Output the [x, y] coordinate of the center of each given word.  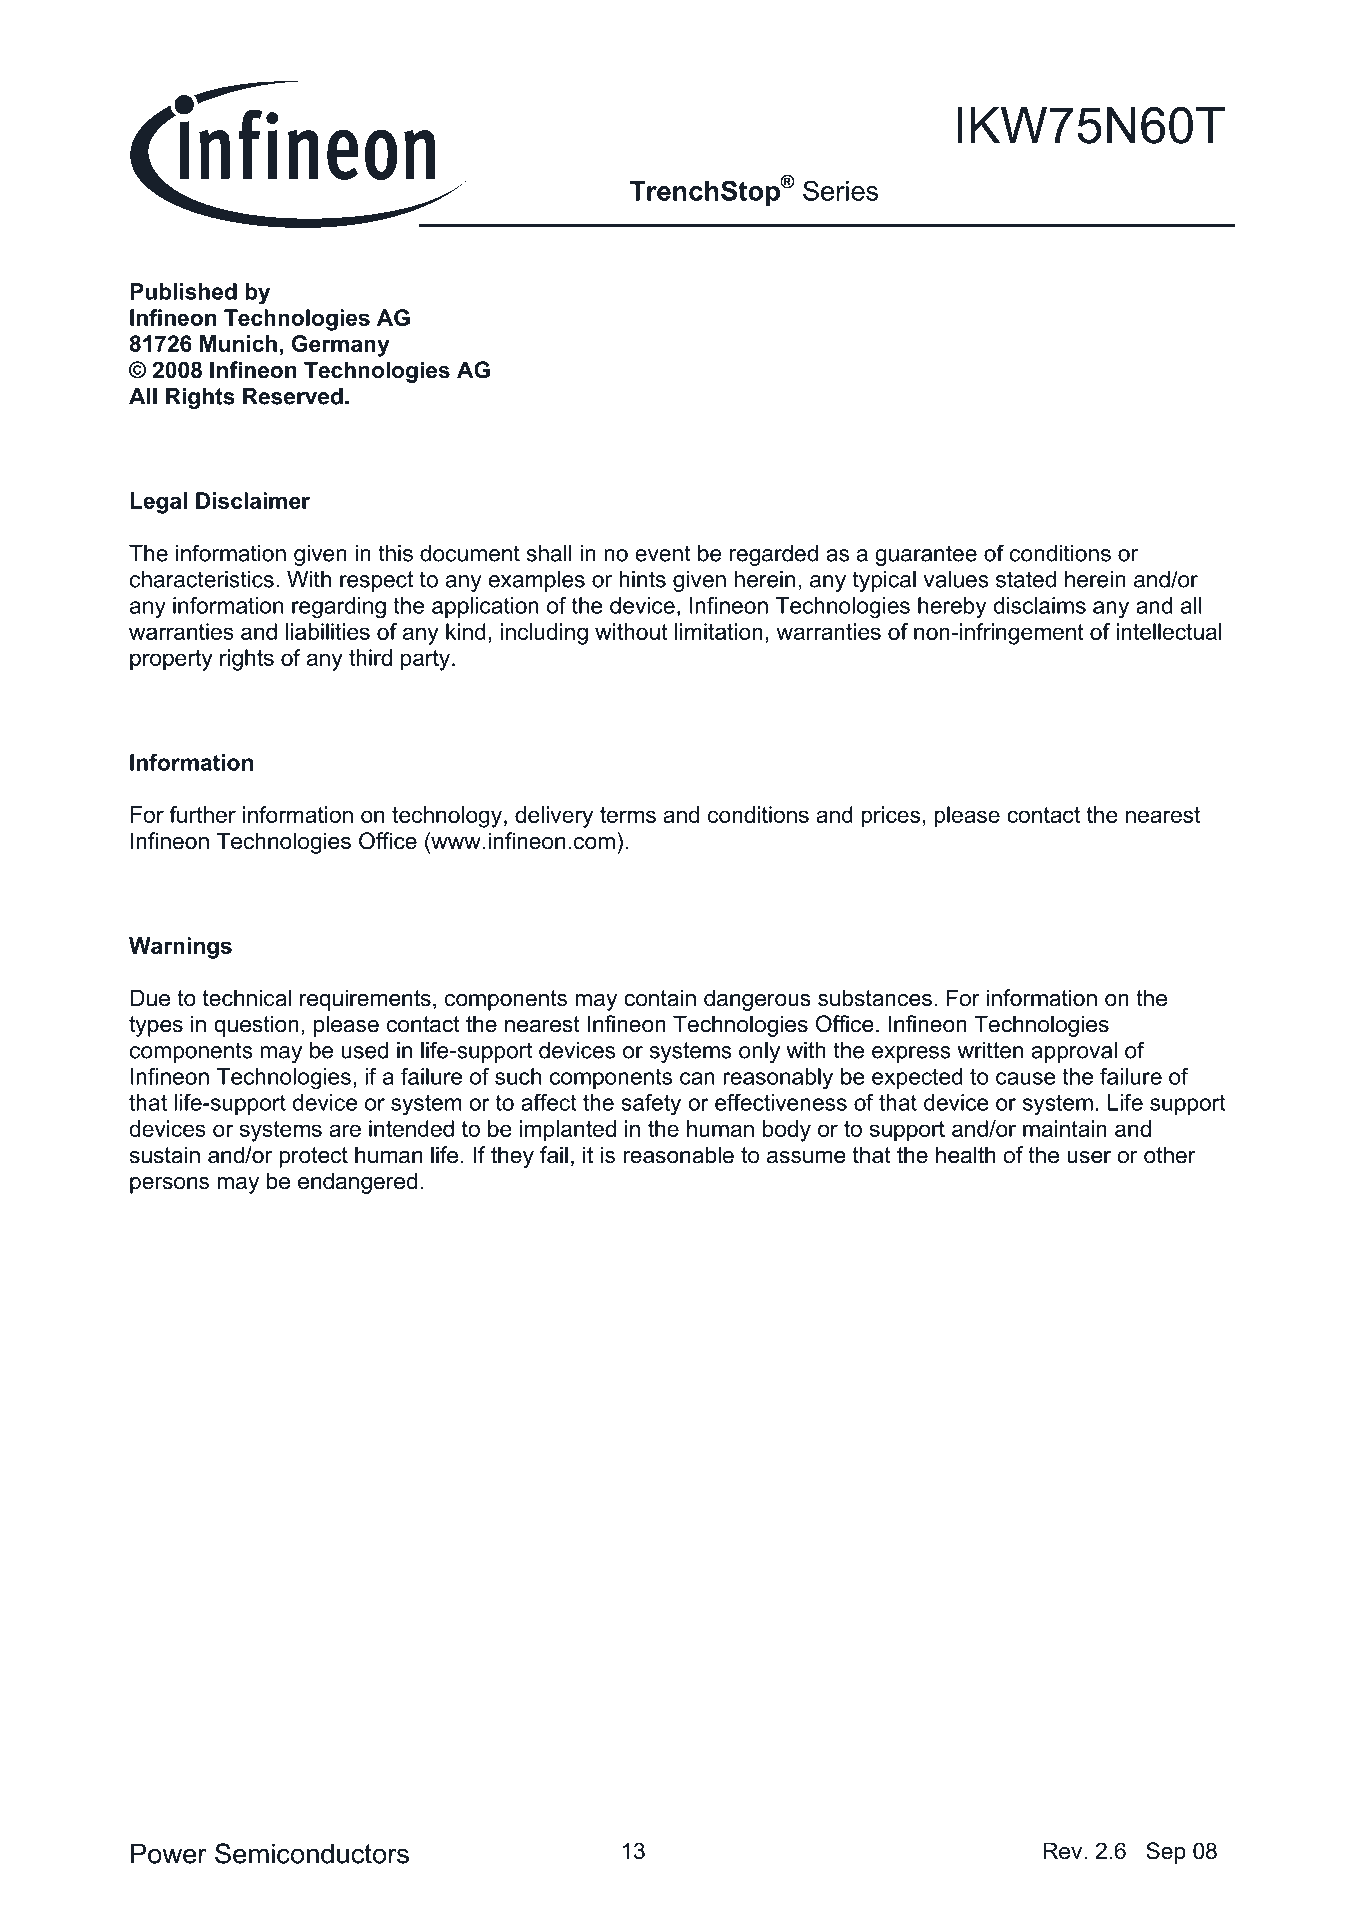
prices [890, 817]
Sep [1166, 1853]
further [202, 814]
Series [840, 190]
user [1089, 1157]
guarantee [926, 555]
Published [183, 291]
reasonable [678, 1155]
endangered [357, 1183]
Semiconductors [312, 1853]
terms [628, 815]
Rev [1064, 1851]
